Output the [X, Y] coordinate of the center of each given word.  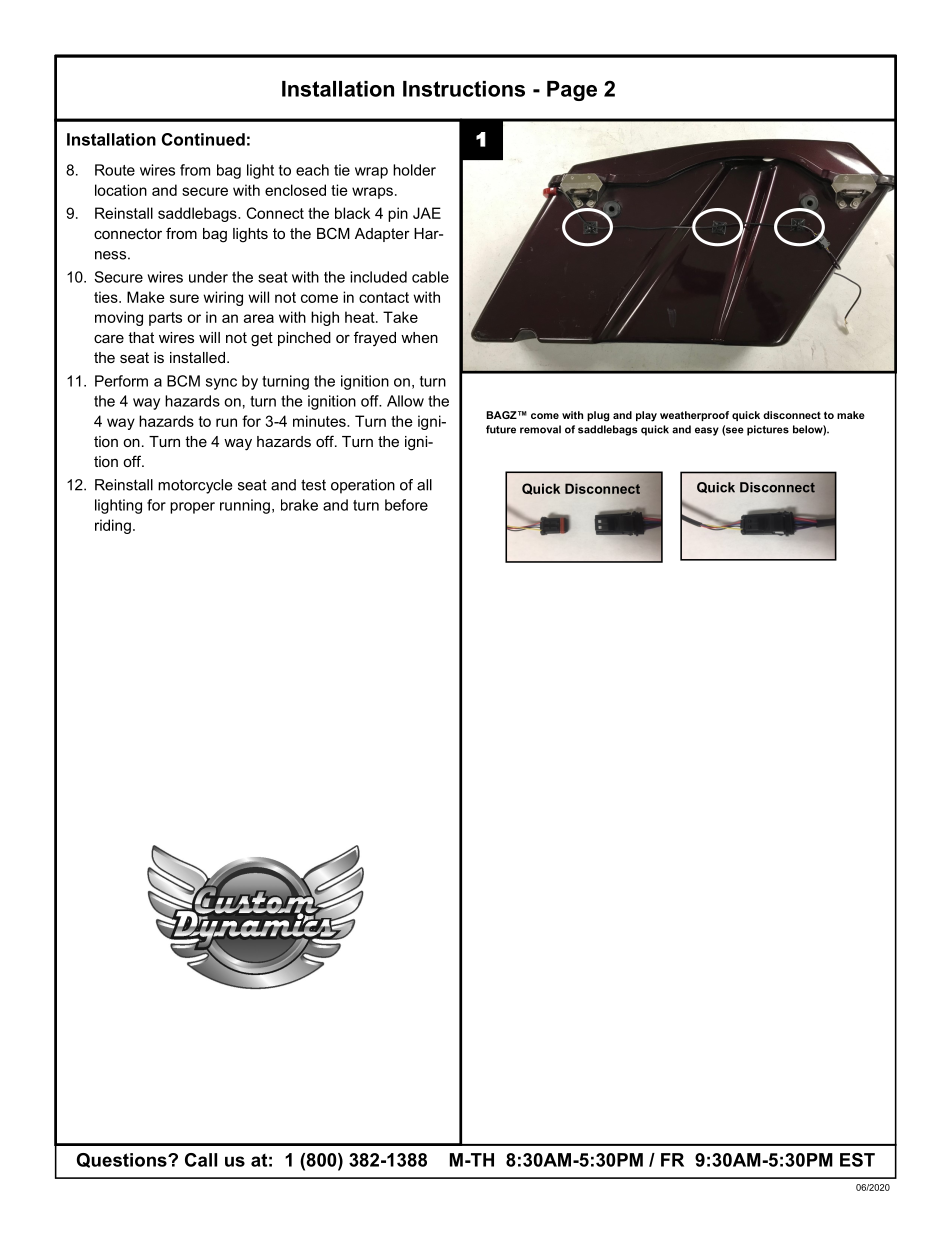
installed [197, 357]
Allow [405, 401]
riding [113, 526]
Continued [203, 139]
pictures [768, 430]
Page [572, 91]
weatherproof [694, 416]
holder [414, 170]
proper [192, 508]
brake [299, 505]
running [245, 506]
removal [540, 429]
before [406, 505]
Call [201, 1160]
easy [707, 431]
